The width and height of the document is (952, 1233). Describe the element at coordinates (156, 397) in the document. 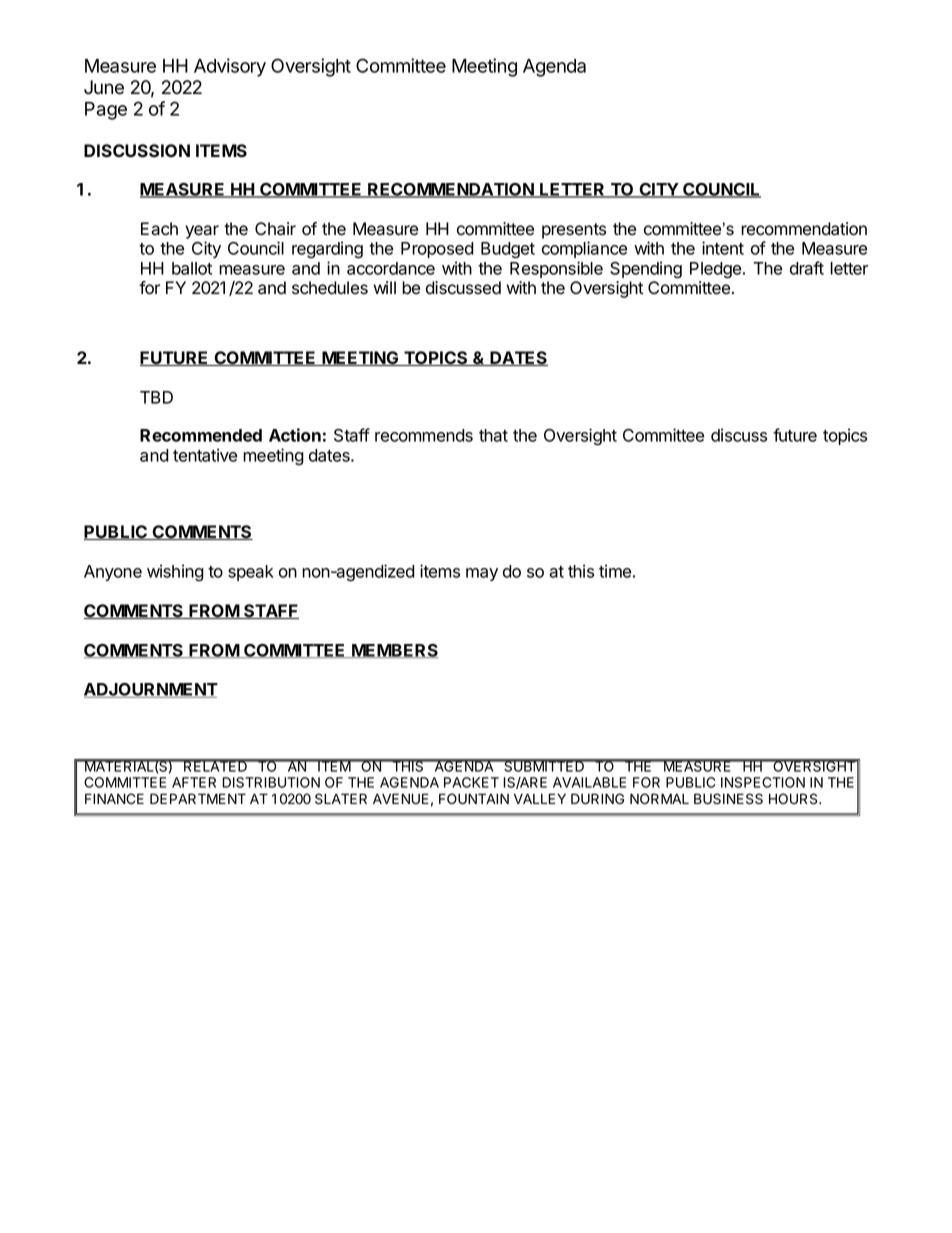

I see `TBD` at that location.
